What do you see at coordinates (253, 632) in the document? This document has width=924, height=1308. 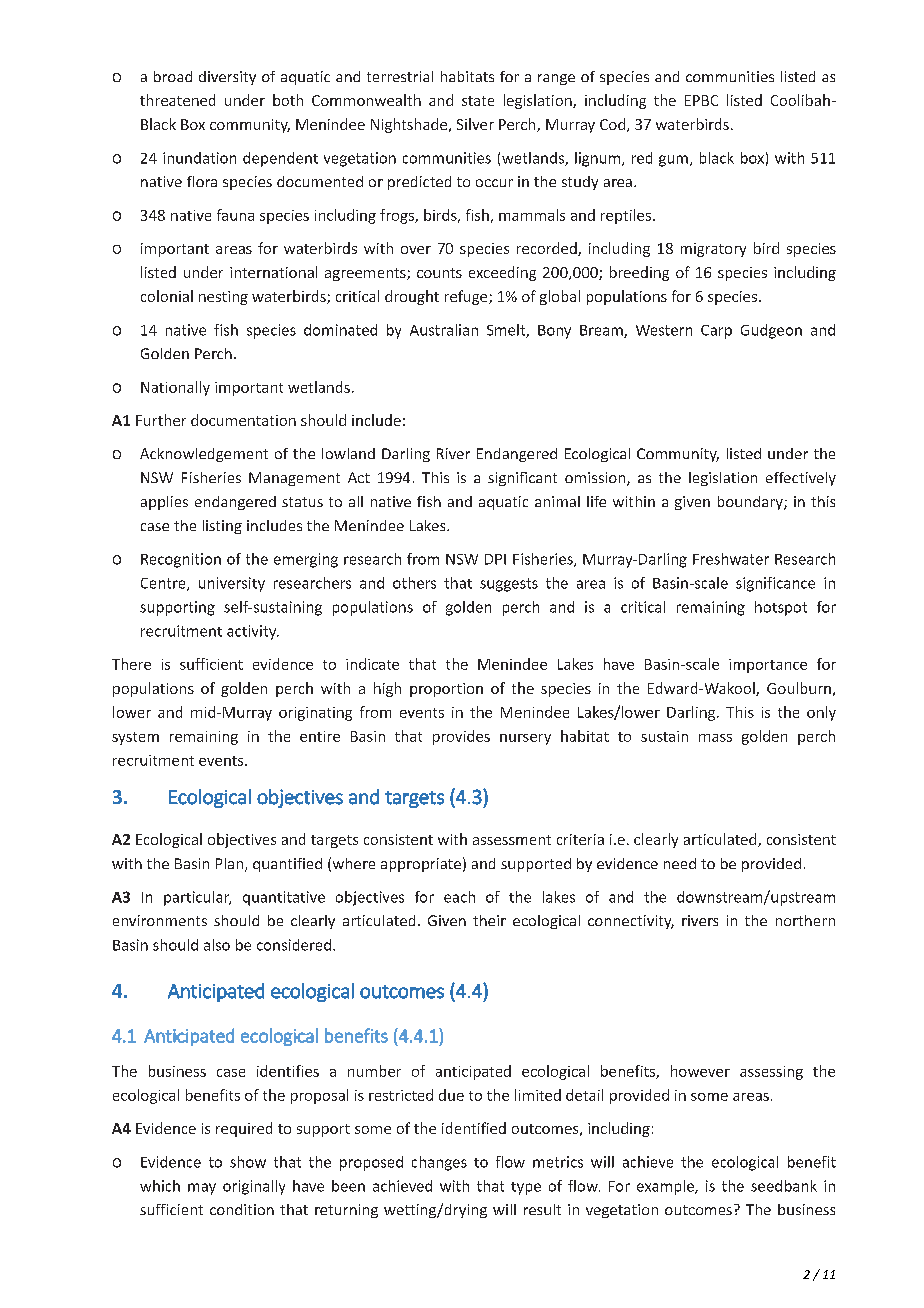 I see `activity` at bounding box center [253, 632].
